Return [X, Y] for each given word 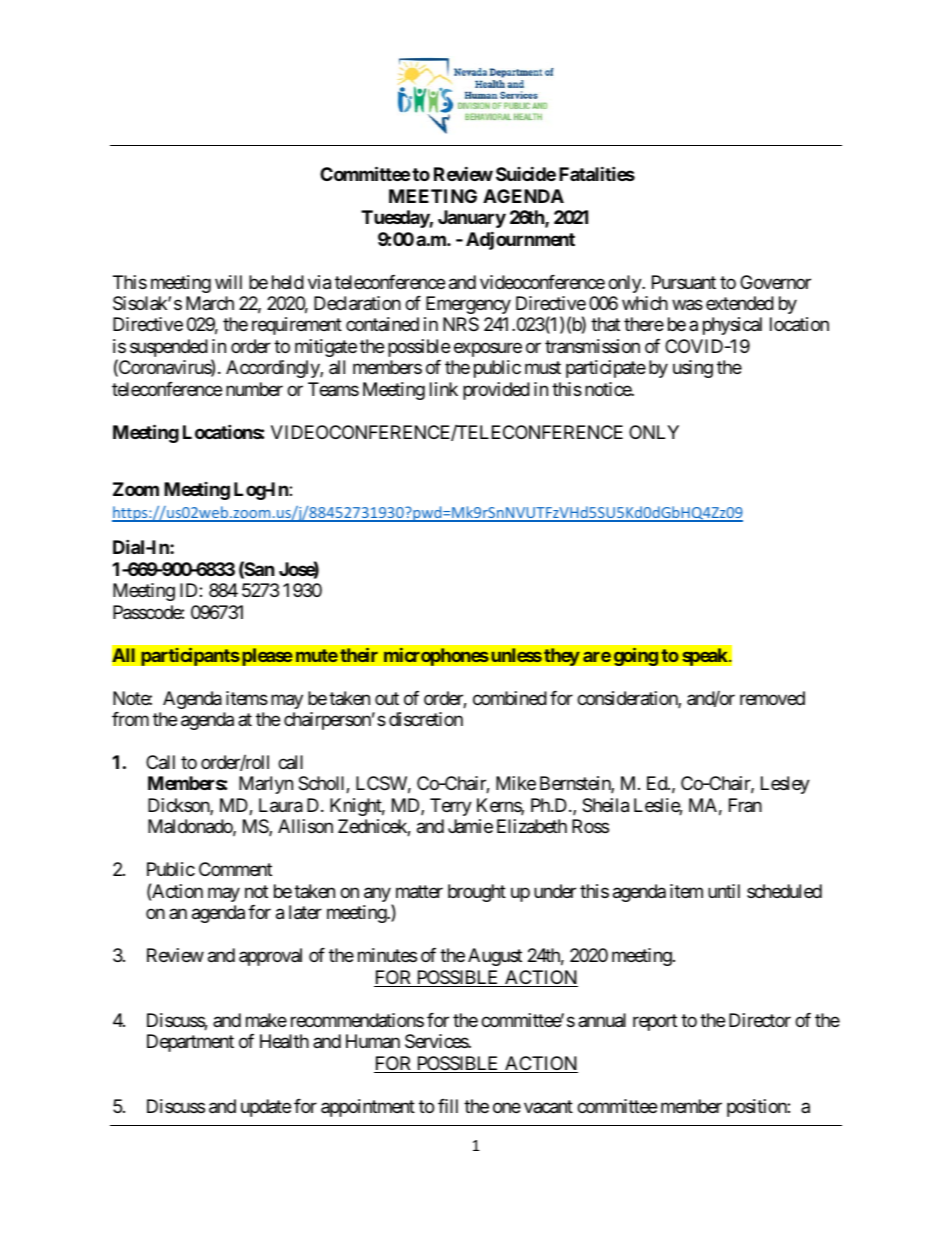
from [130, 719]
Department [190, 1043]
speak [706, 657]
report [655, 1022]
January [472, 219]
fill [448, 1106]
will [228, 282]
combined [510, 698]
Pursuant [684, 282]
